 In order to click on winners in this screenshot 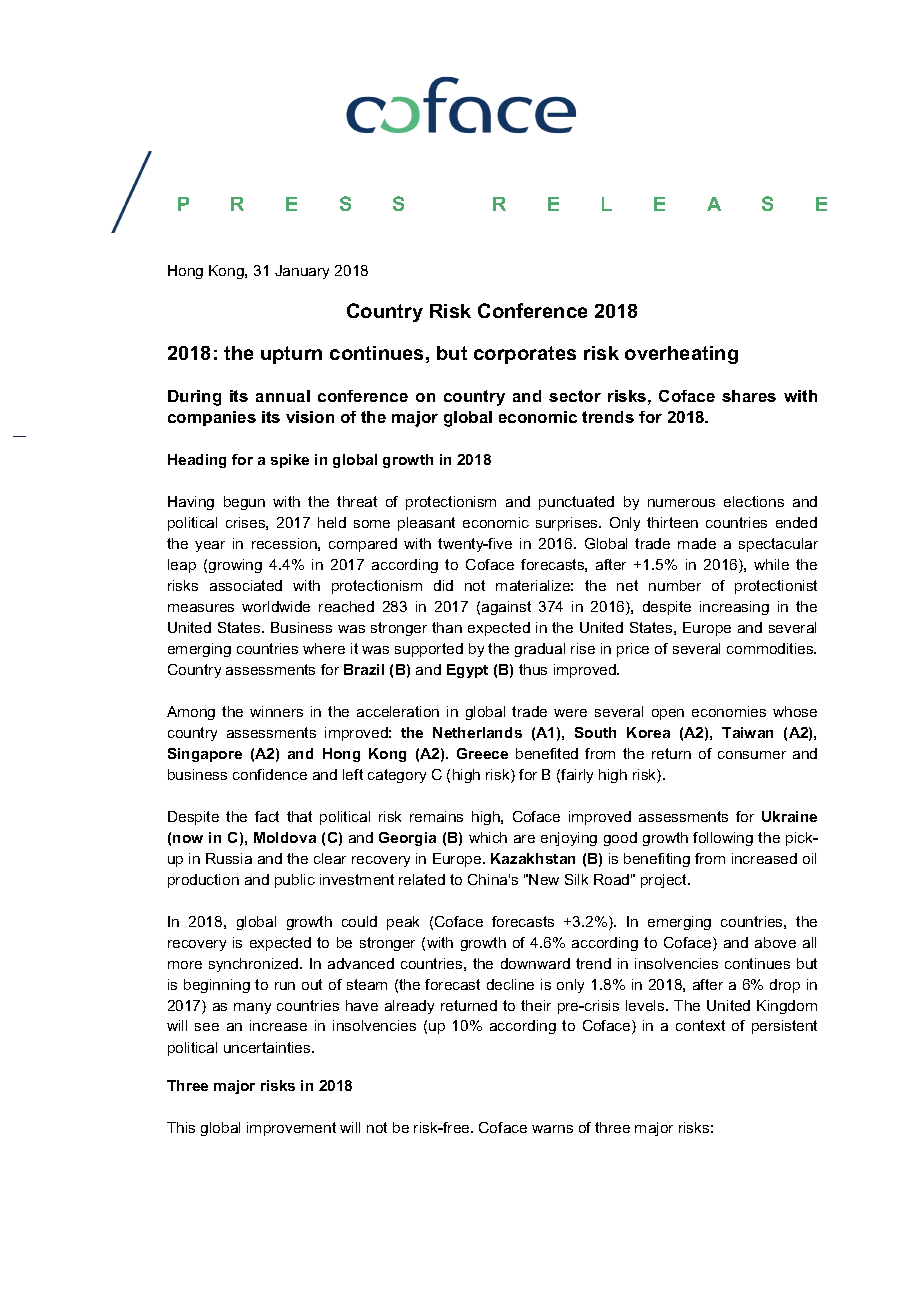, I will do `click(276, 711)`.
